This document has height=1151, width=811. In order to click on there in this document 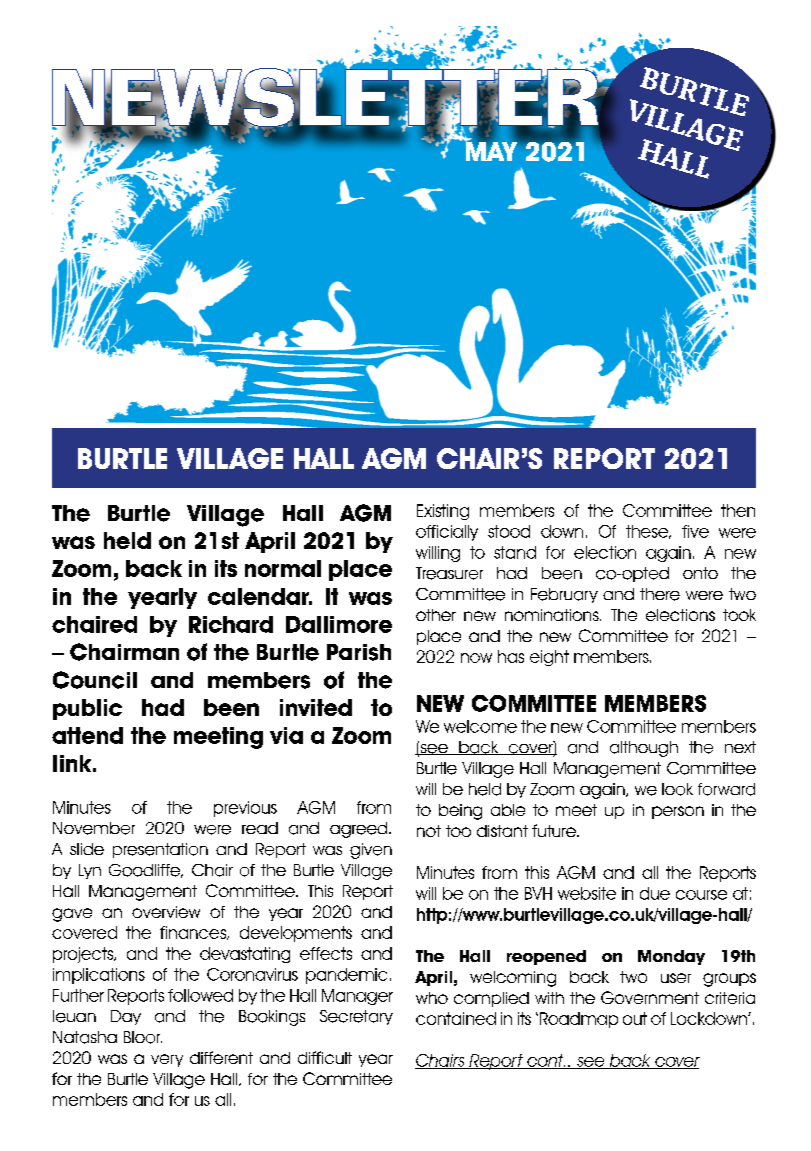, I will do `click(660, 594)`.
